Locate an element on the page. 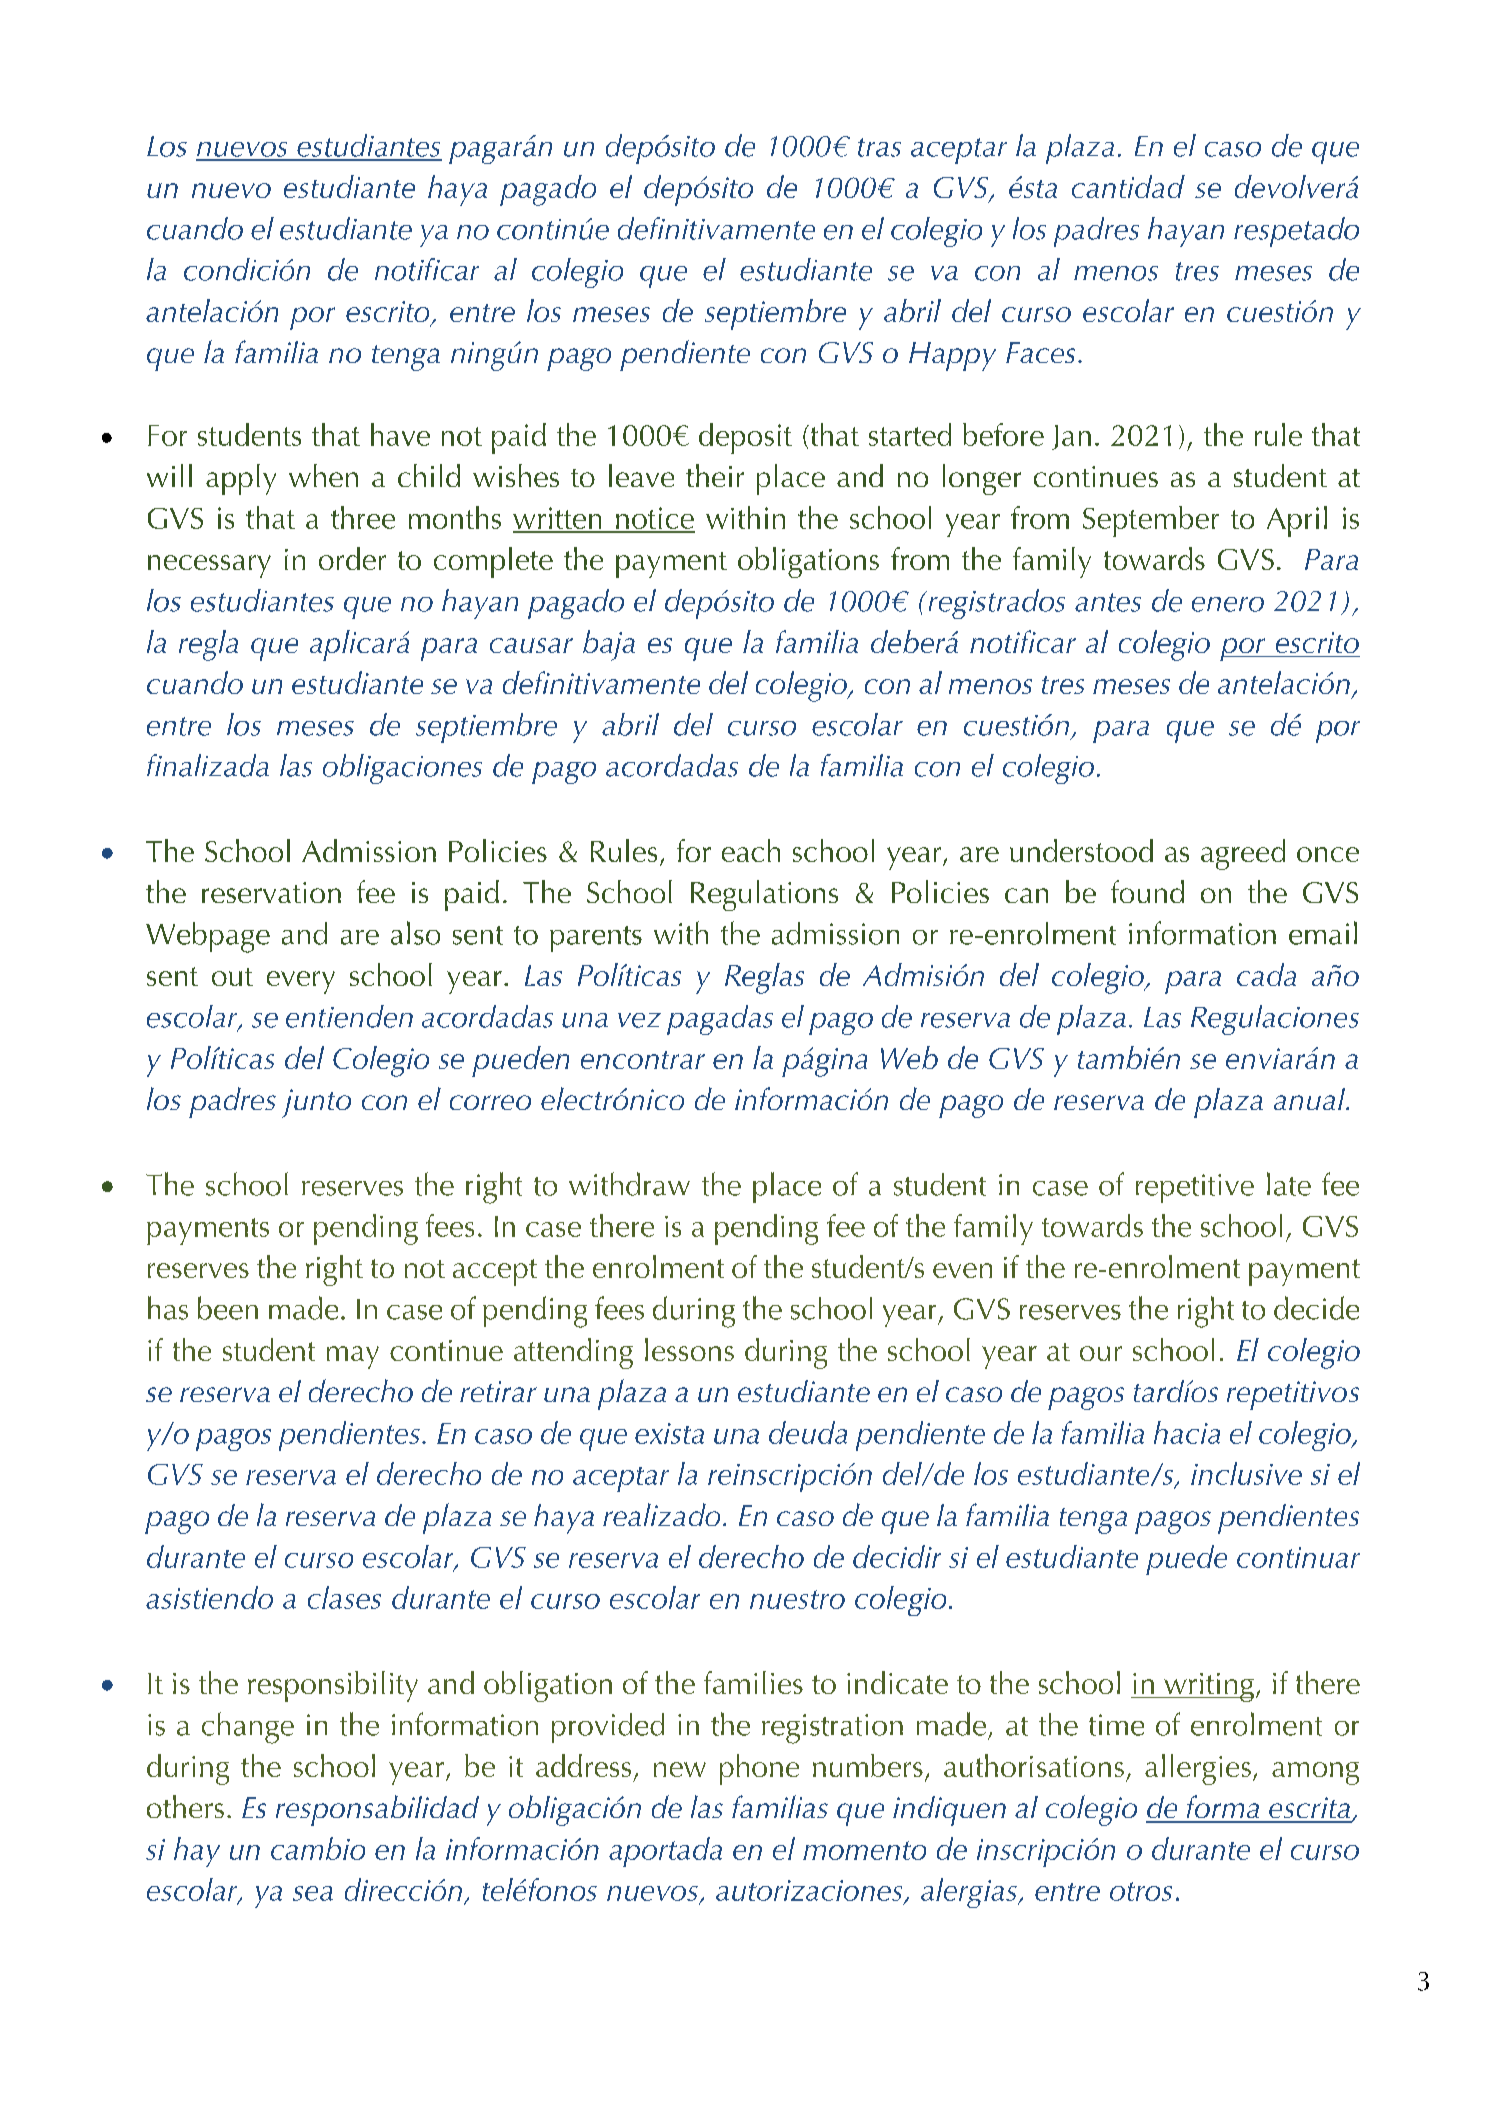 This image has height=2120, width=1500. Faces is located at coordinates (1040, 352).
